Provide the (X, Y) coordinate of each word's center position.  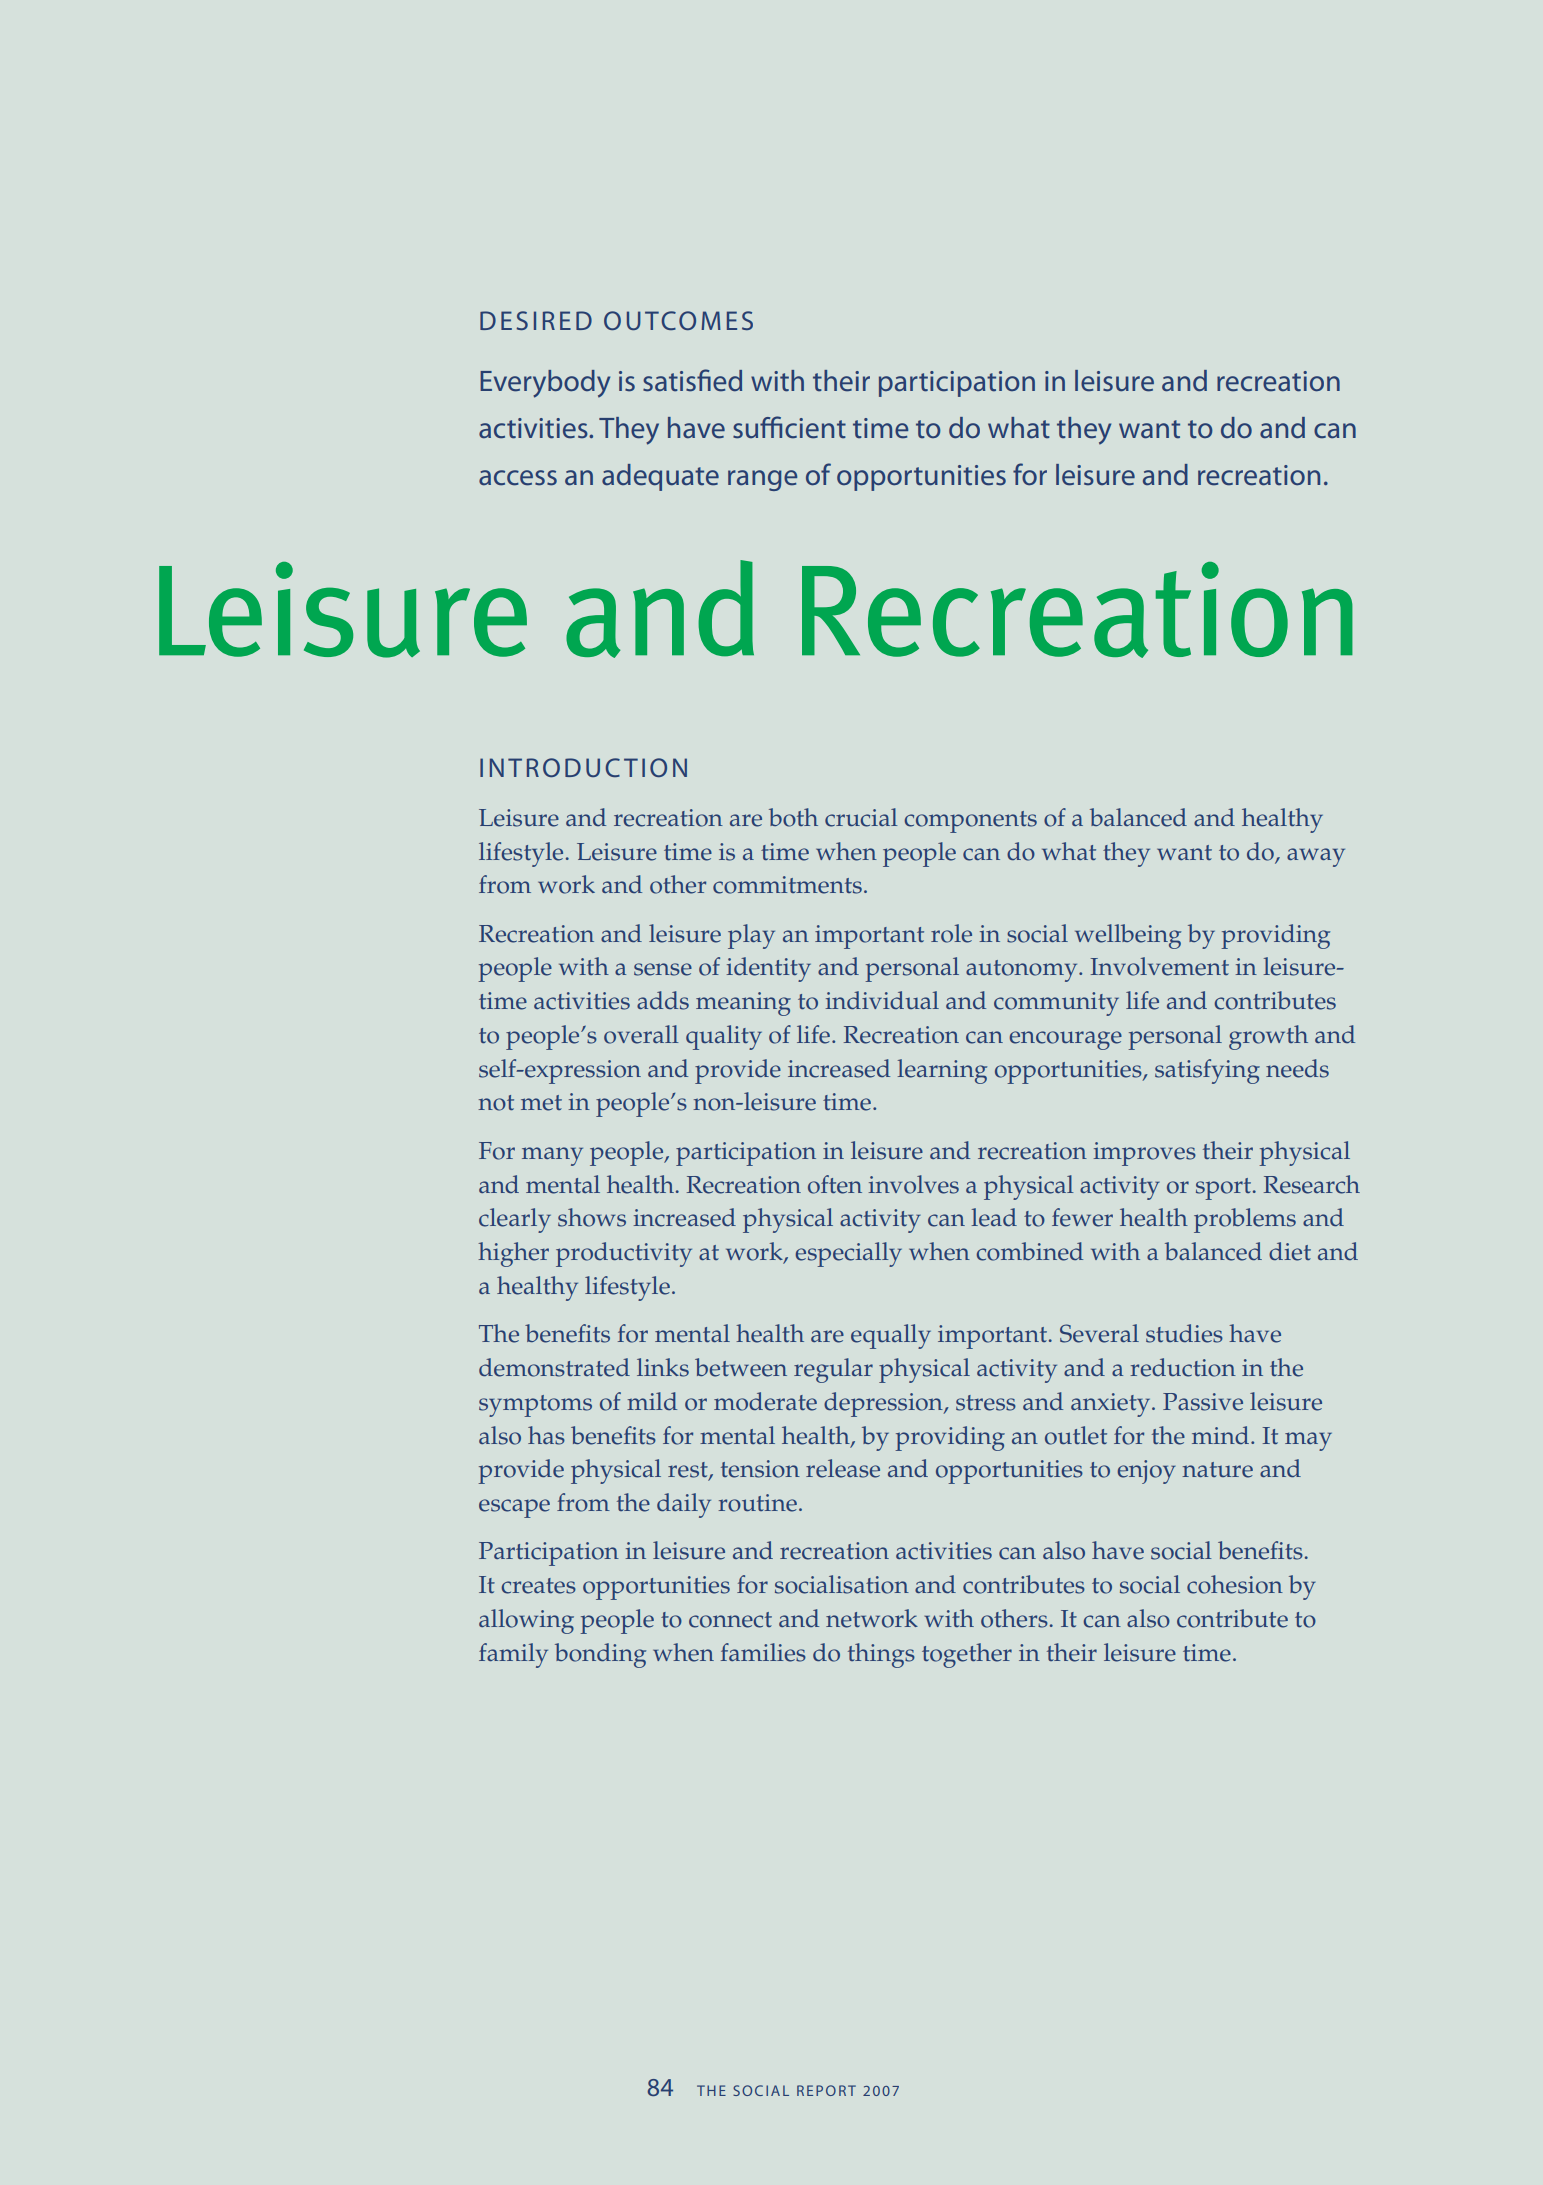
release (843, 1468)
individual (882, 1000)
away (1316, 857)
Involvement (1160, 966)
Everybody (545, 384)
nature (1217, 1470)
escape (514, 1508)
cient (815, 428)
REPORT (826, 2090)
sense (663, 969)
